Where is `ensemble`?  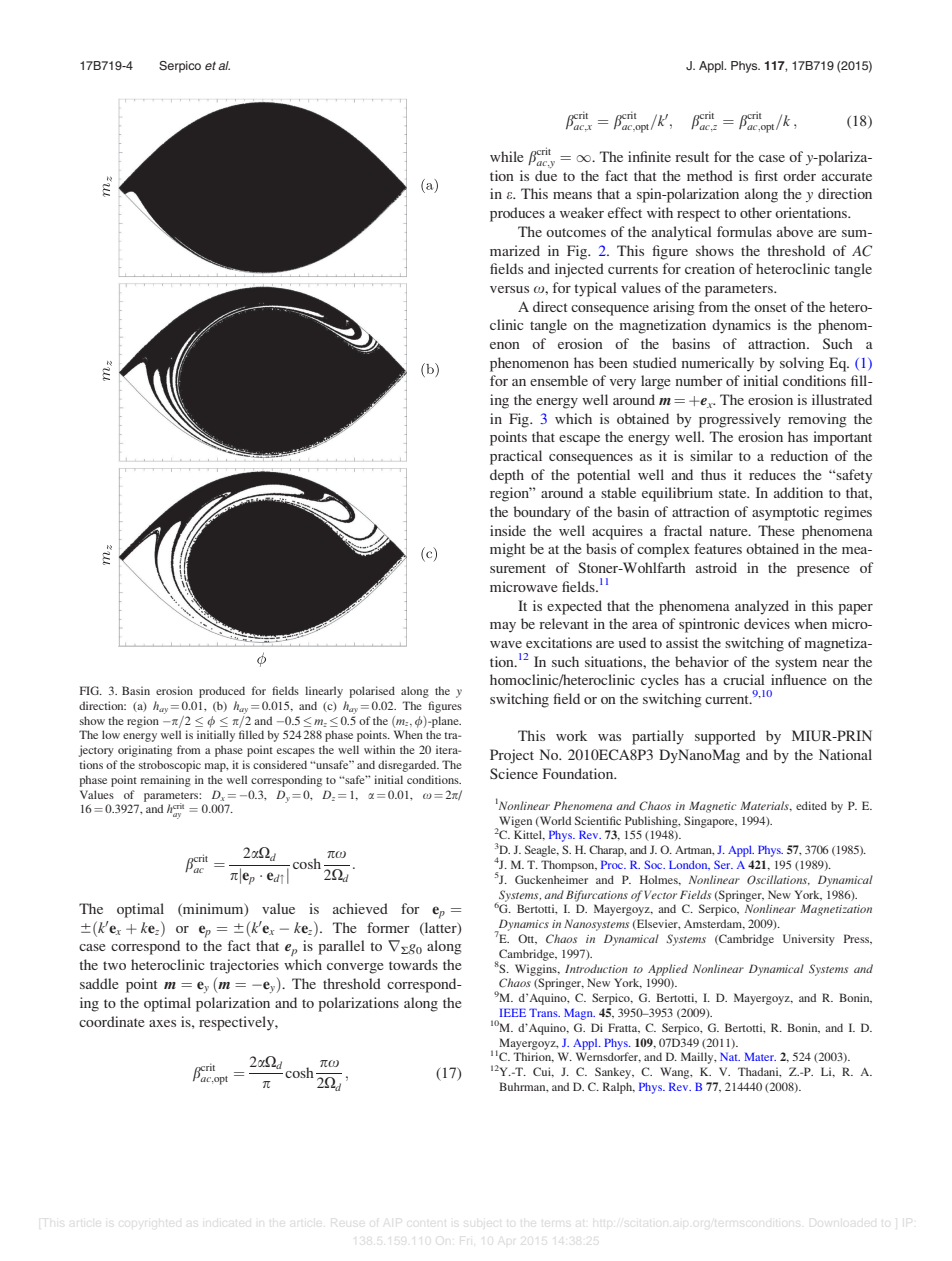
ensemble is located at coordinates (559, 380).
